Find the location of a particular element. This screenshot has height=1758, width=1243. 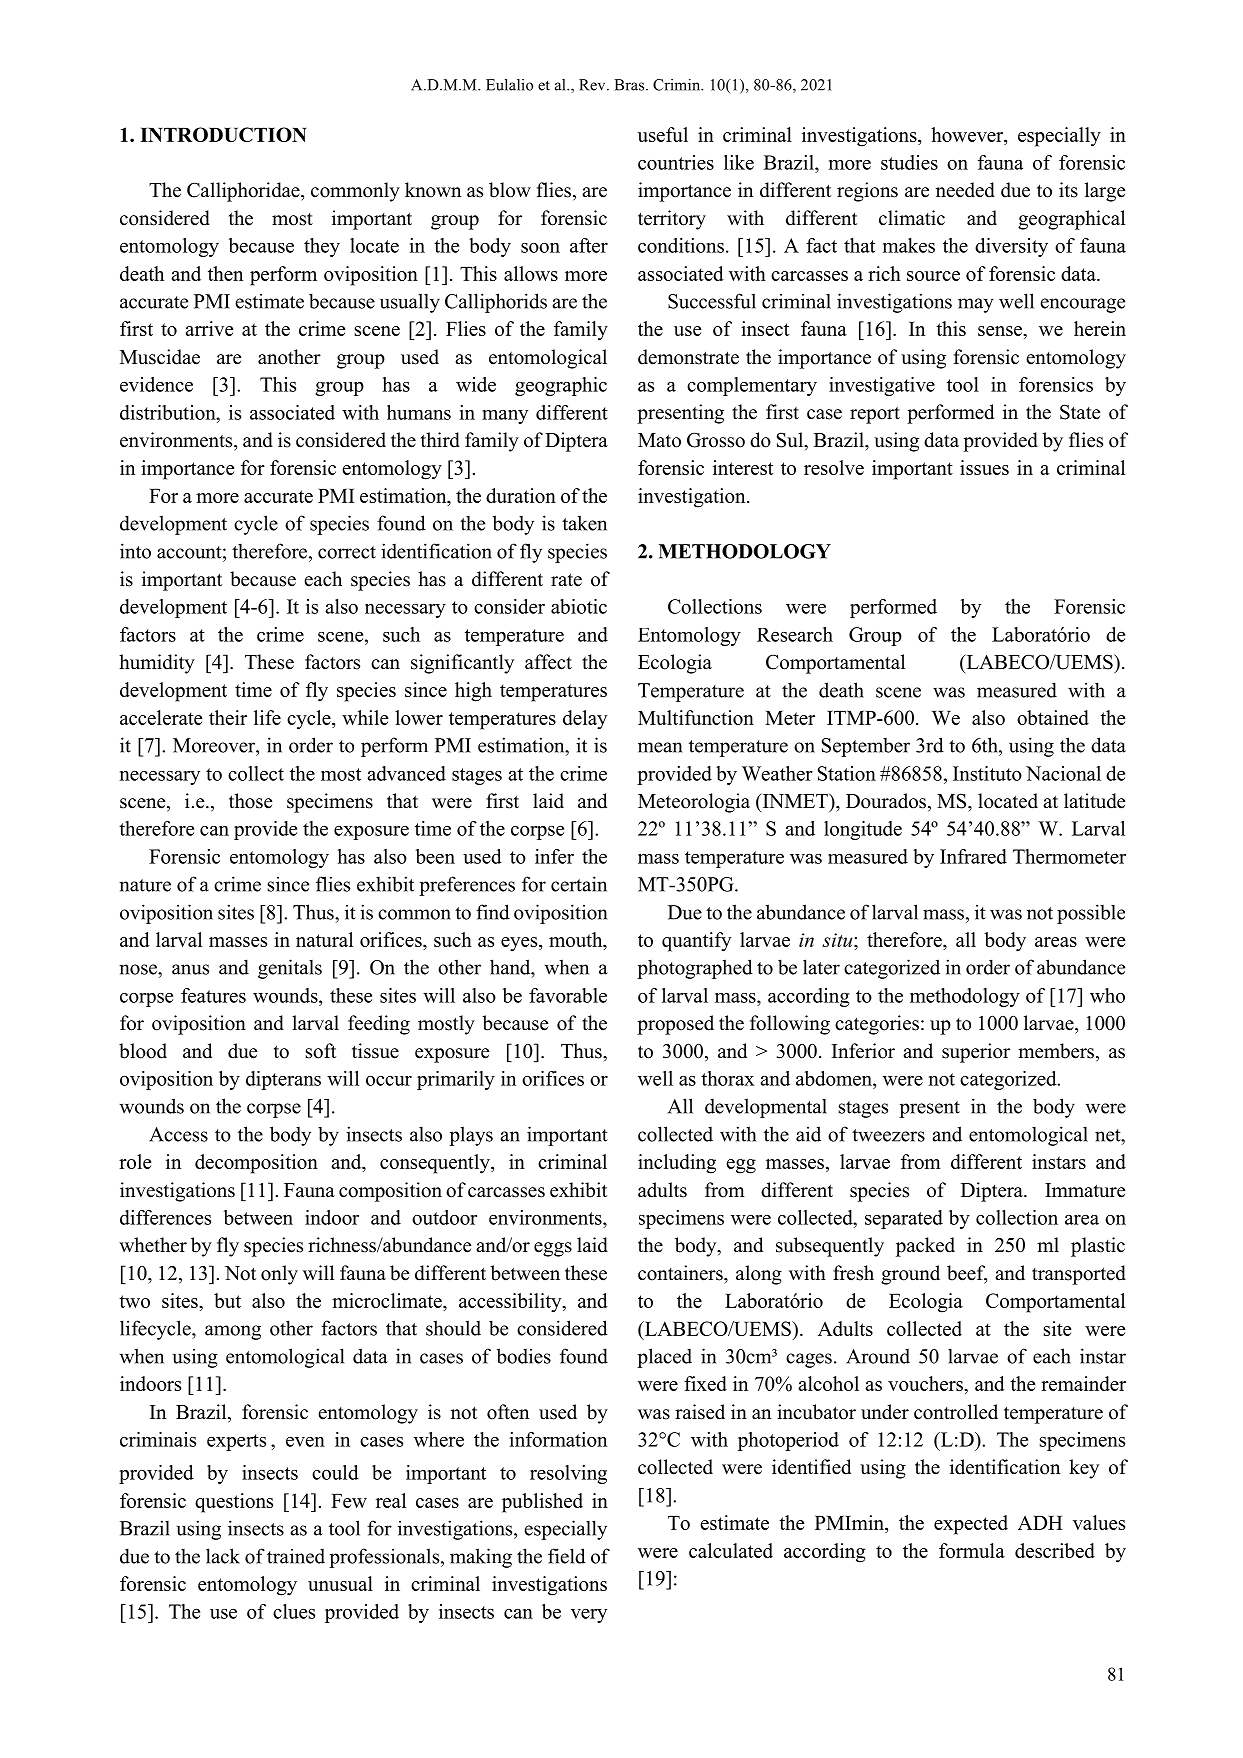

formula is located at coordinates (972, 1550).
